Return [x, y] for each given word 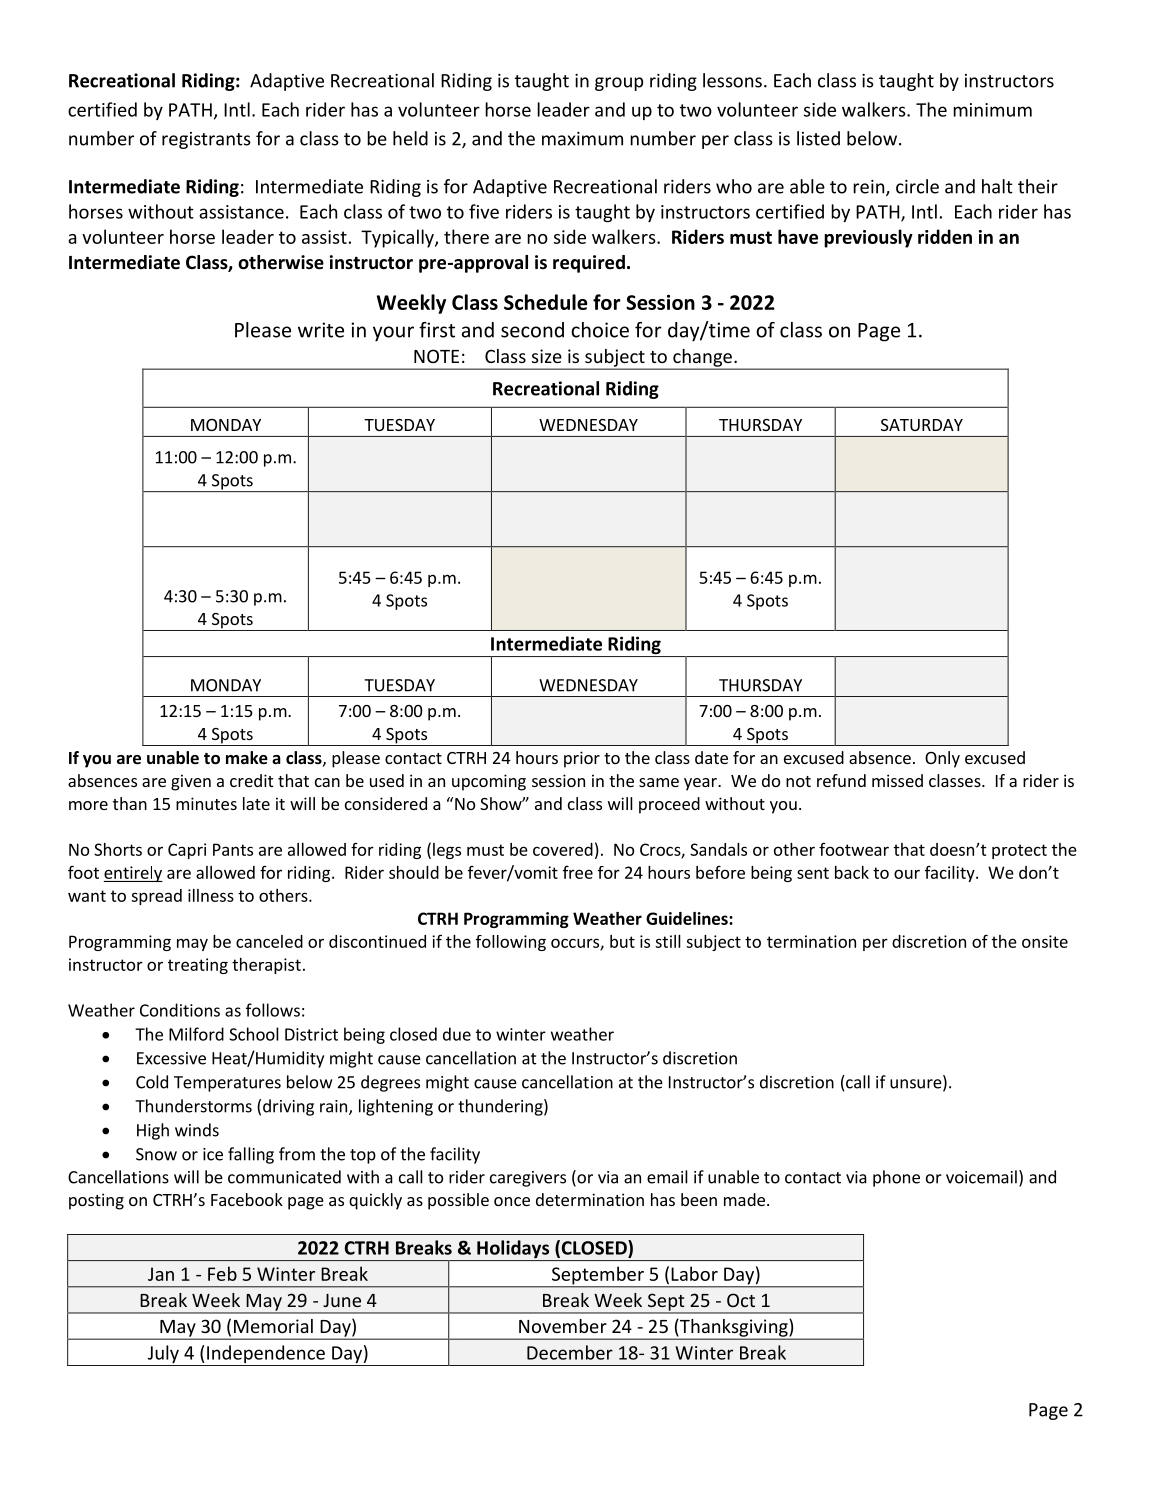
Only [942, 759]
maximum [582, 139]
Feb [222, 1273]
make [247, 758]
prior [582, 759]
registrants [206, 140]
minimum [992, 110]
